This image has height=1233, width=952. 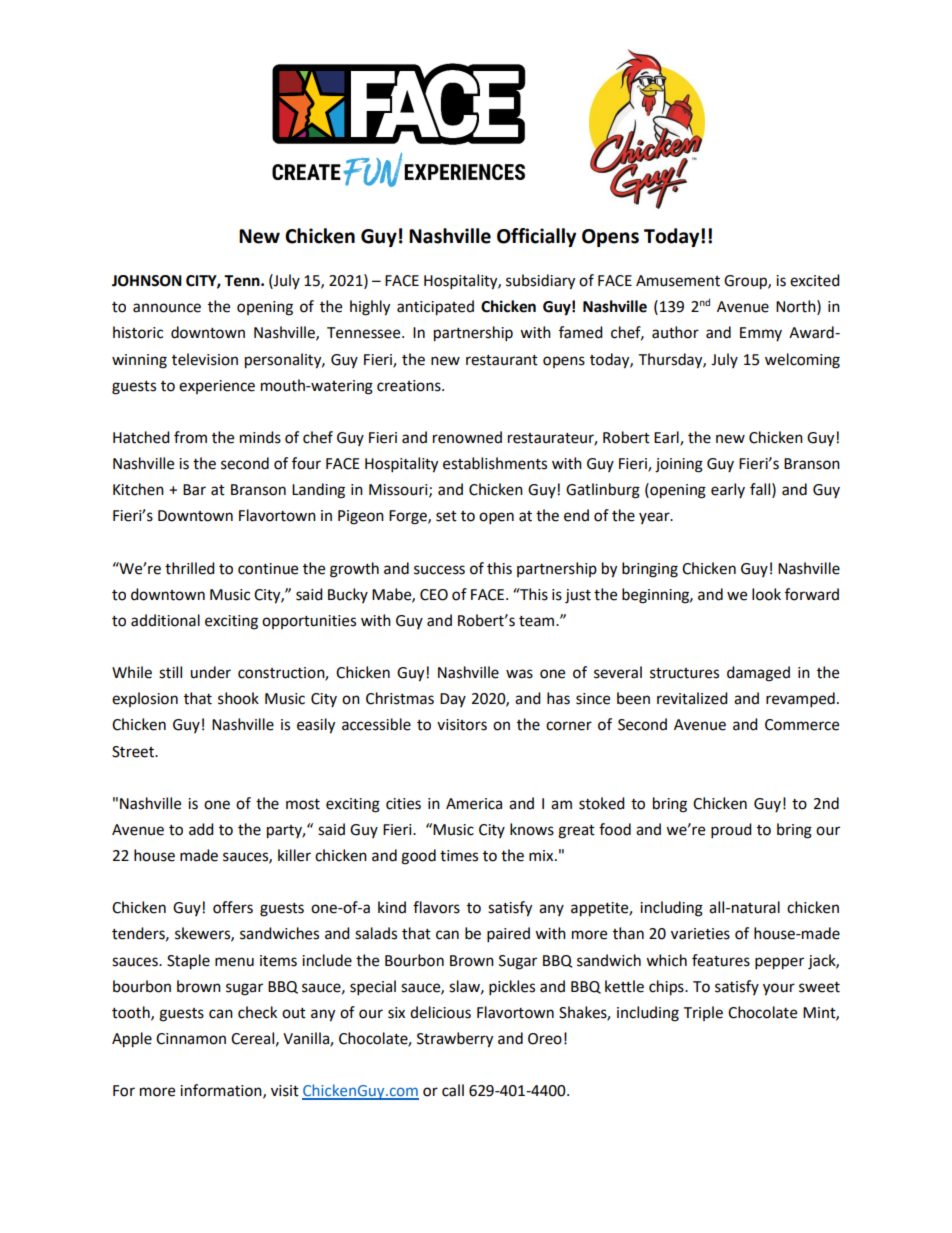 I want to click on Amusement, so click(x=678, y=281).
